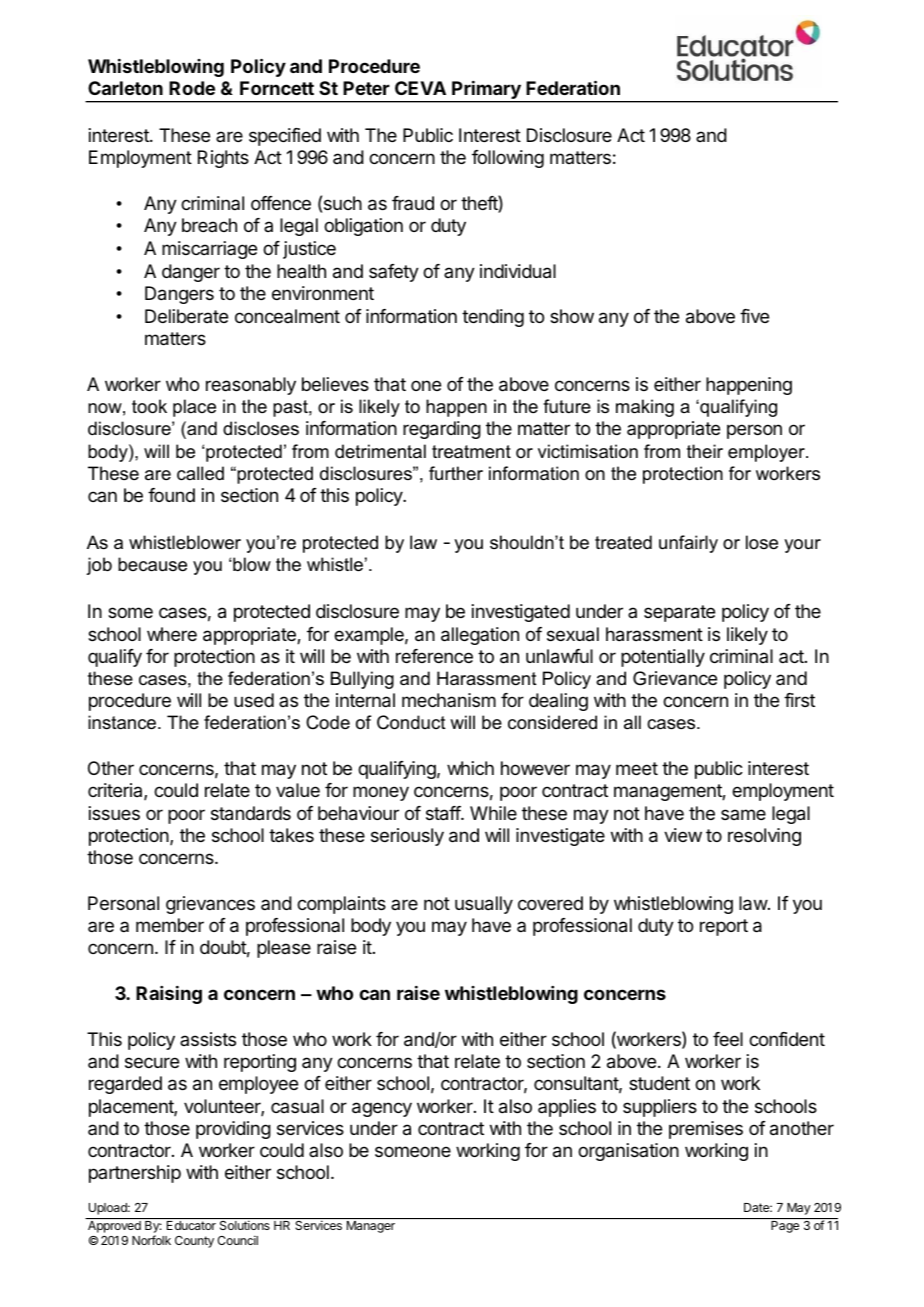 The width and height of the document is (924, 1307). I want to click on potentially, so click(663, 658).
